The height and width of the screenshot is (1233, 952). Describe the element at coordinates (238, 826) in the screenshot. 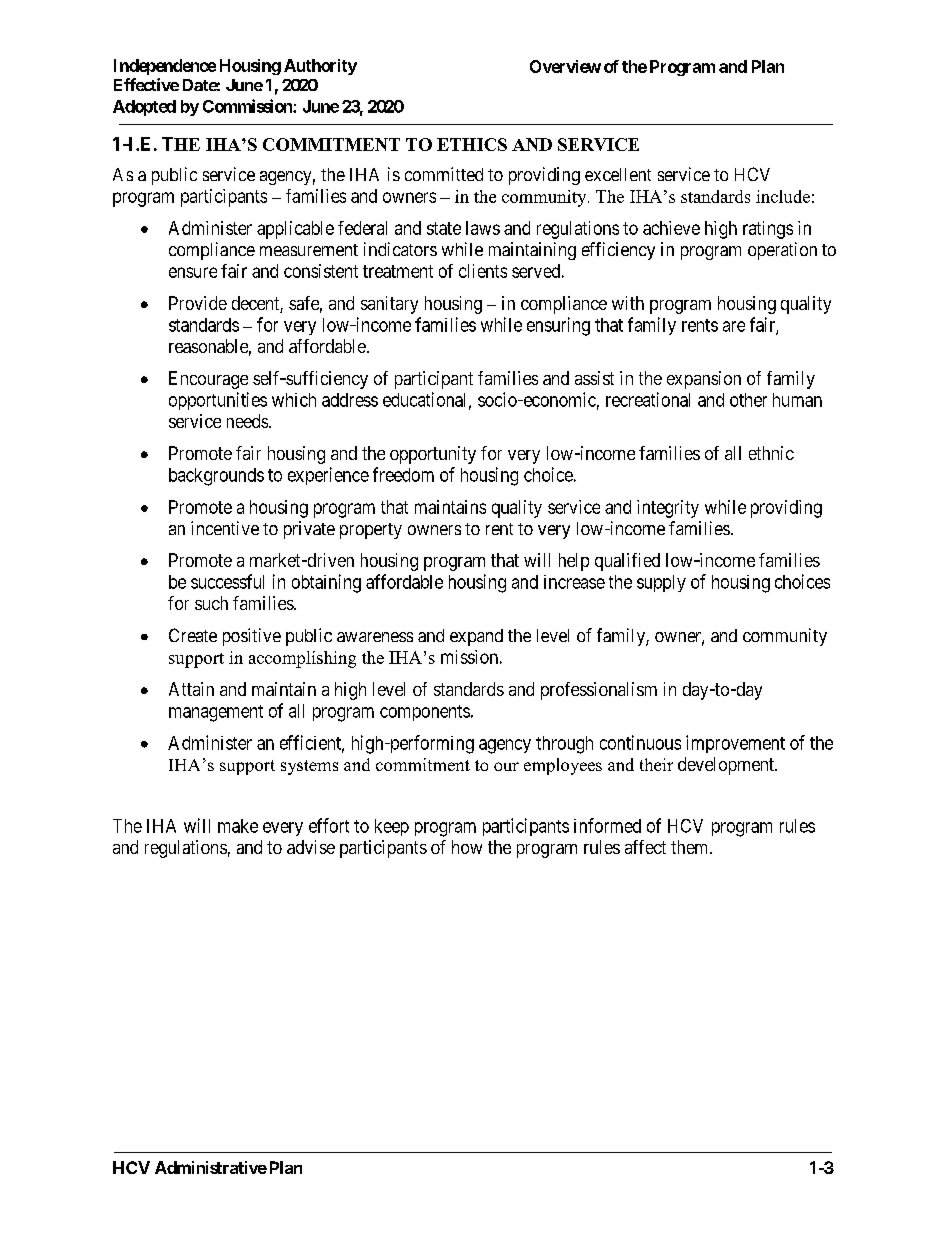

I see `make` at that location.
